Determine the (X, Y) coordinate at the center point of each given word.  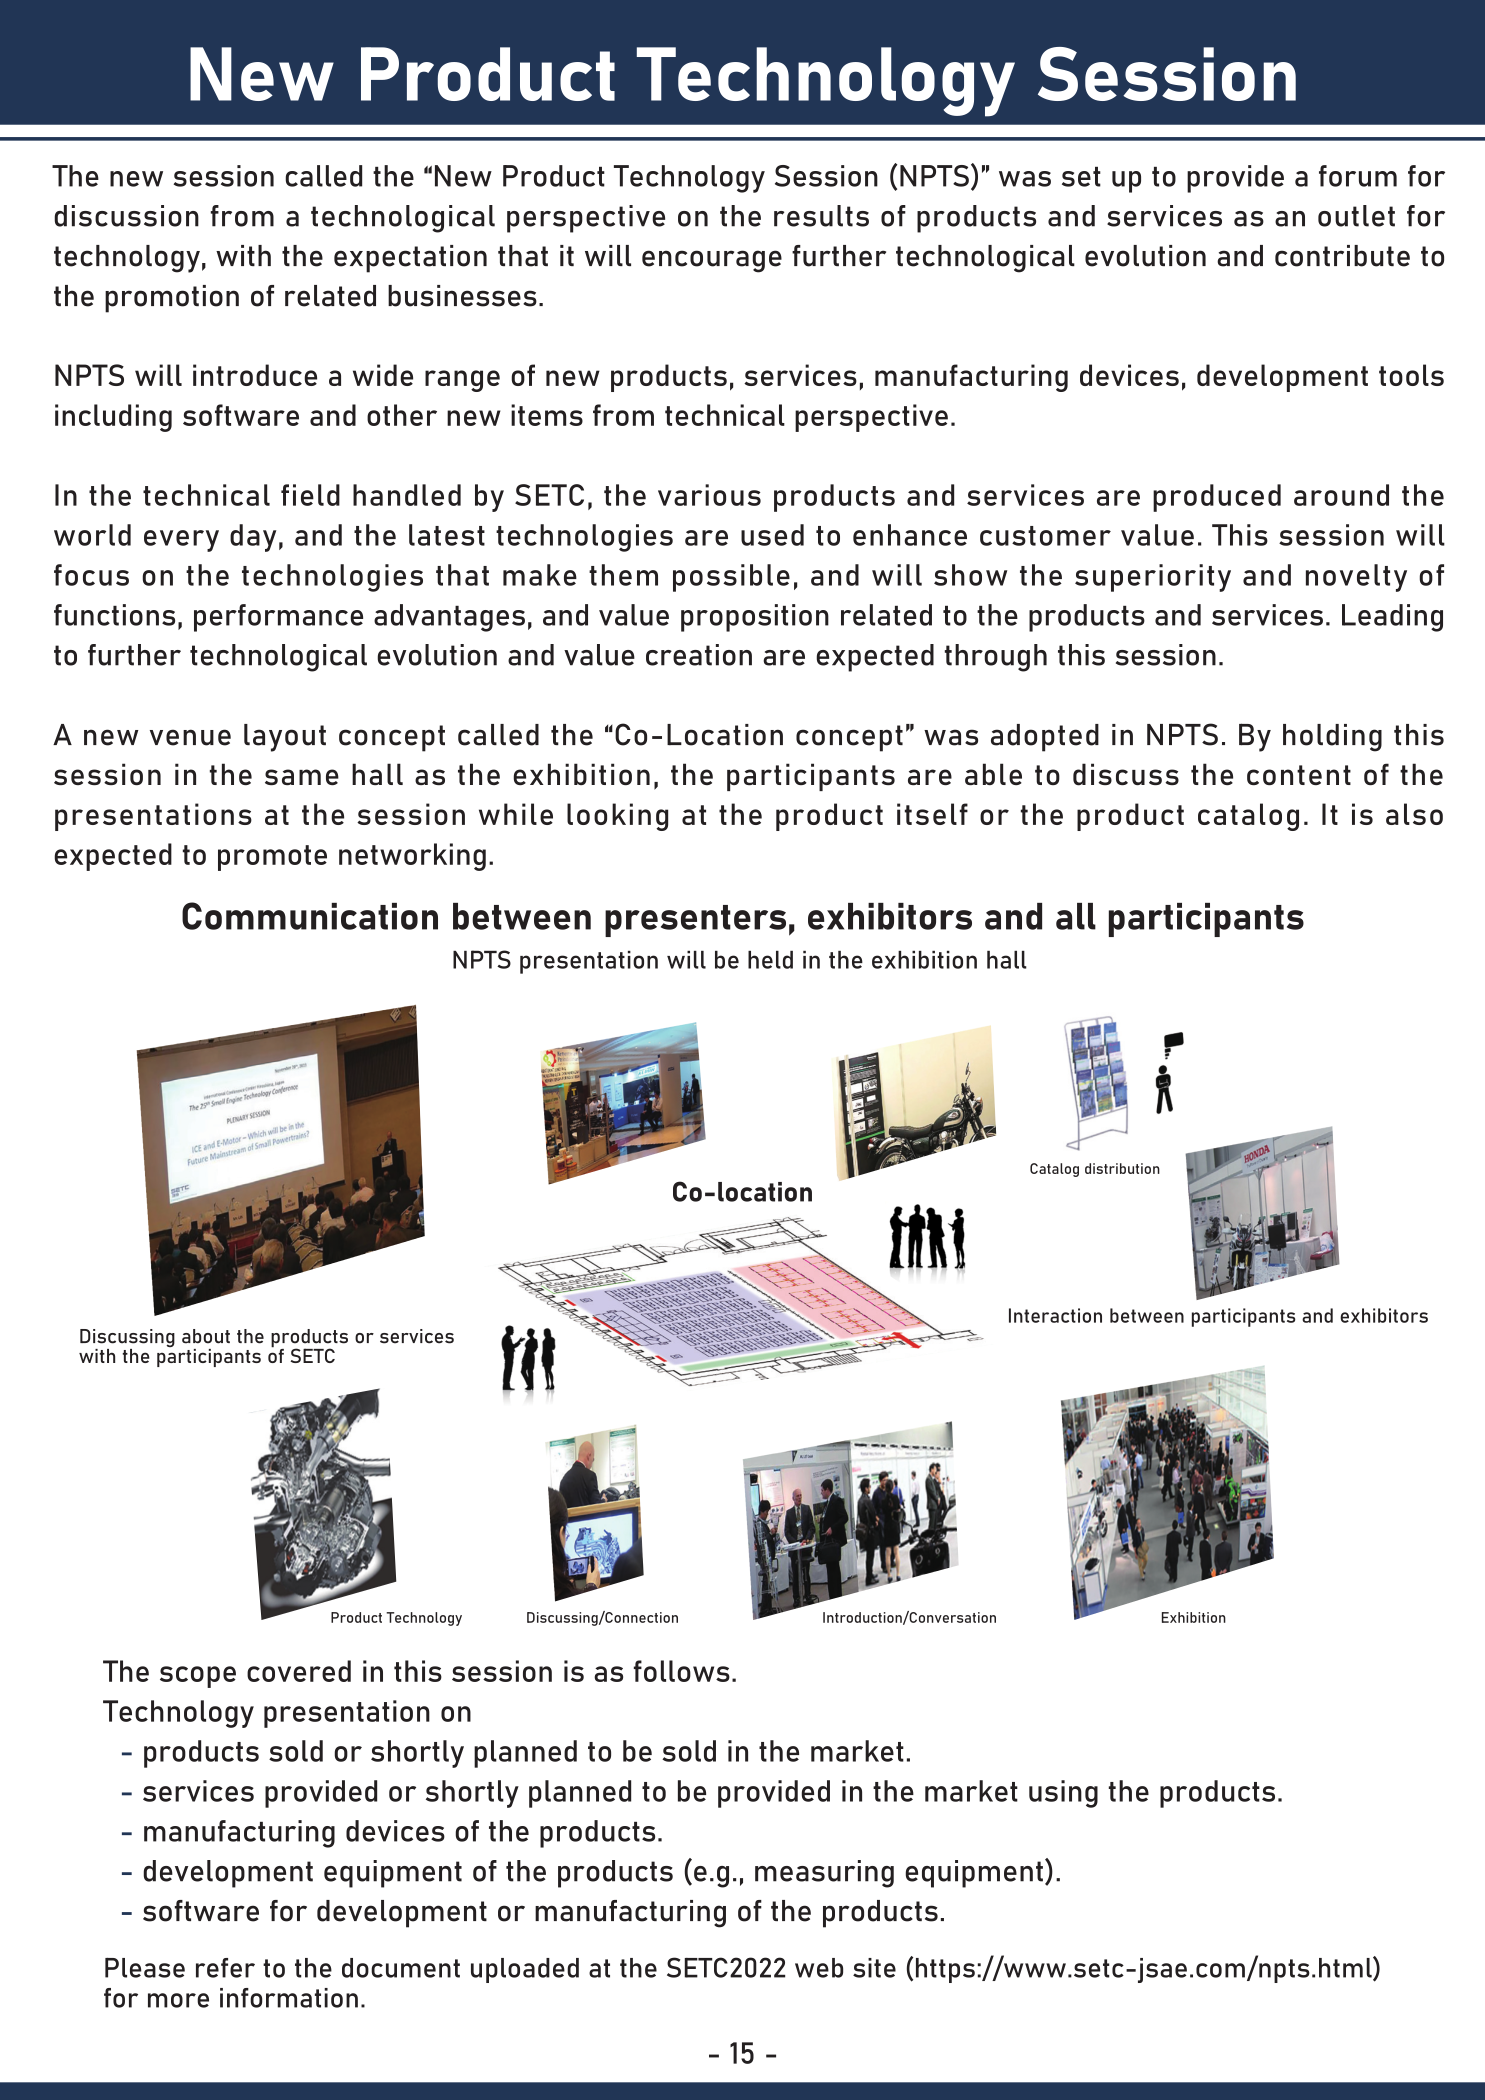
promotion (172, 299)
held (770, 960)
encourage (712, 261)
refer (225, 1968)
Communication (310, 916)
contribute (1342, 256)
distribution (1122, 1168)
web (819, 1968)
